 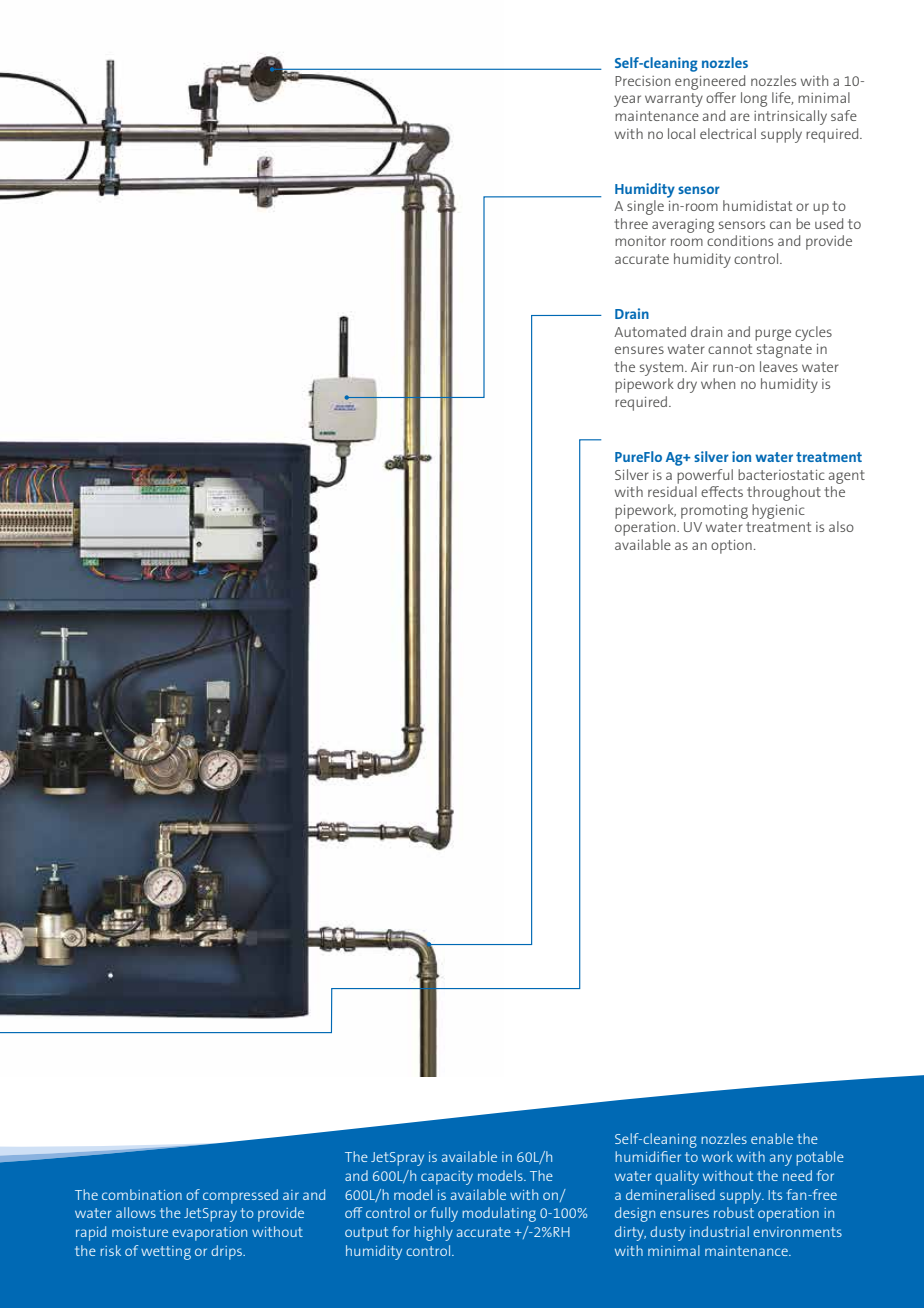 I want to click on capacity, so click(x=447, y=1178).
